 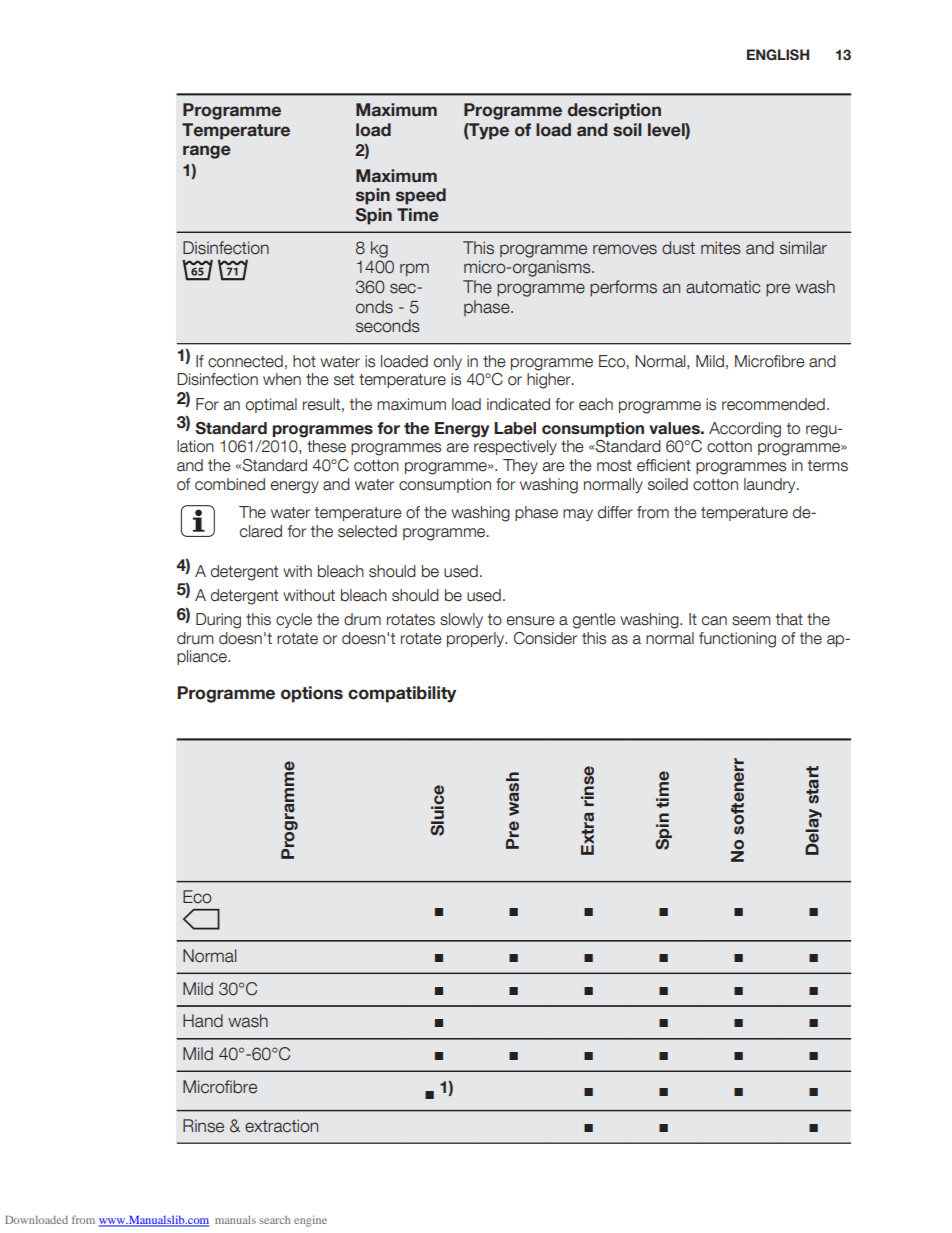 What do you see at coordinates (207, 152) in the image?
I see `range` at bounding box center [207, 152].
